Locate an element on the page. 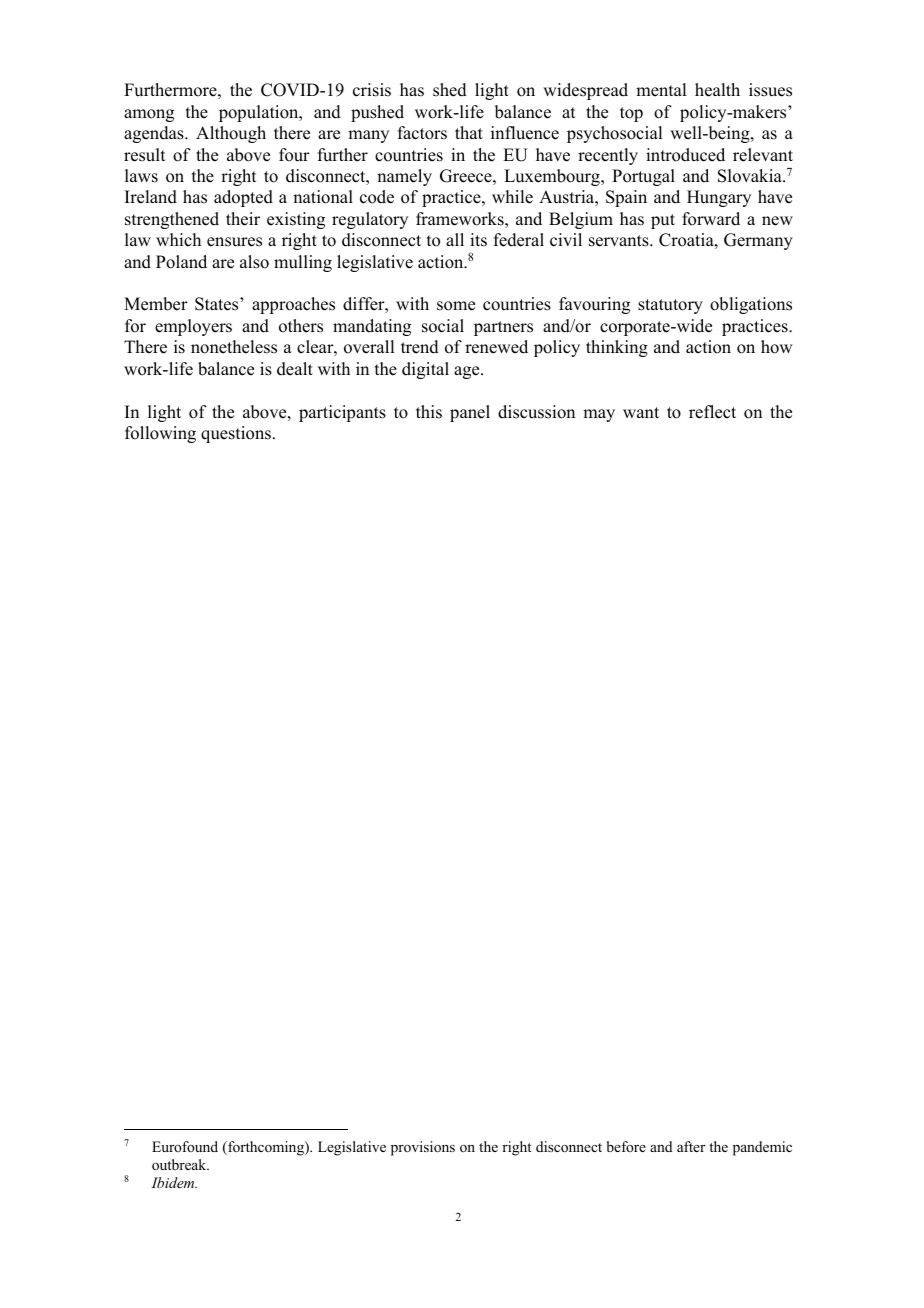 This document has width=924, height=1308. introduced is located at coordinates (685, 155).
